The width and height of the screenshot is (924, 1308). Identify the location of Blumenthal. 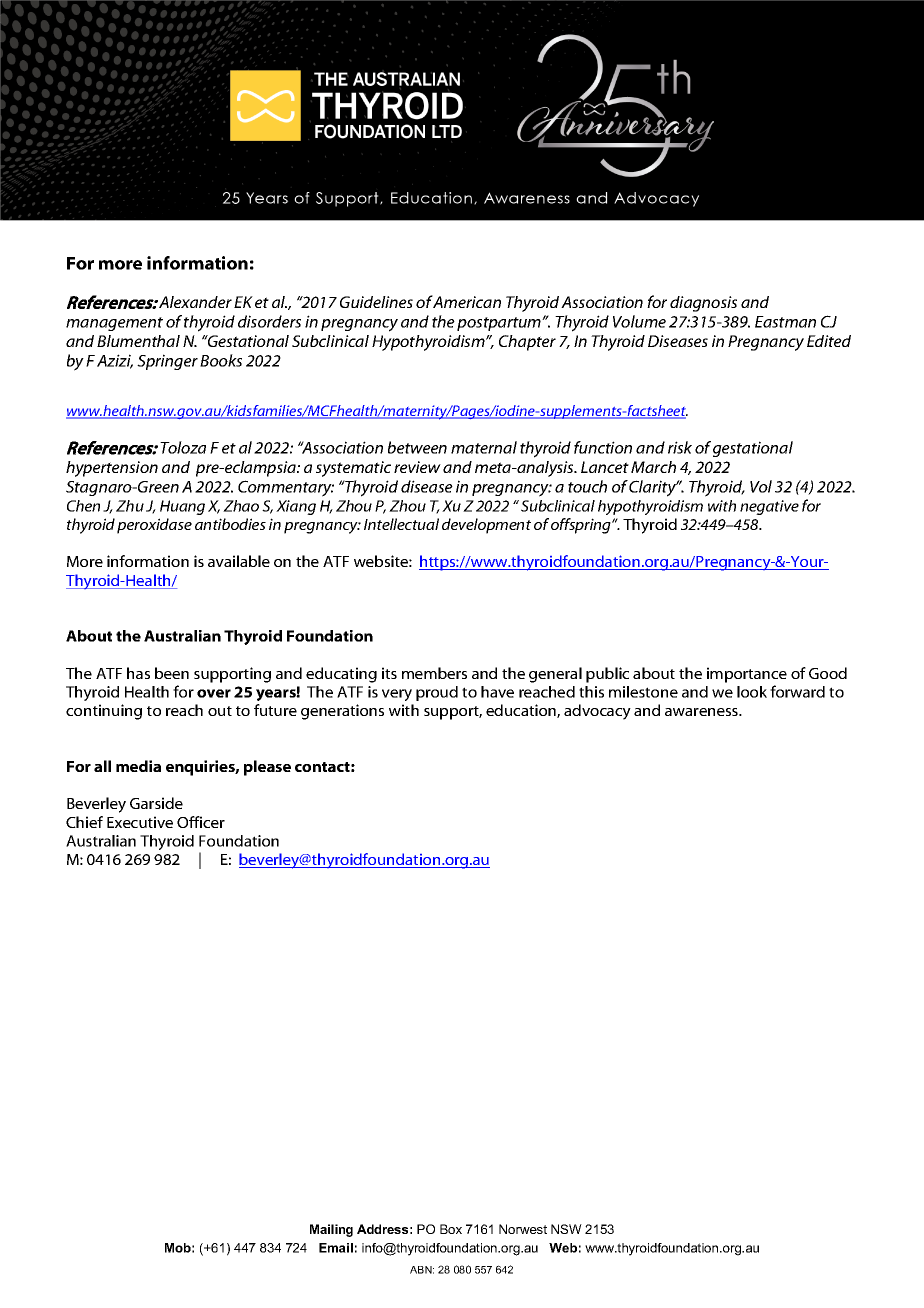
(138, 341).
